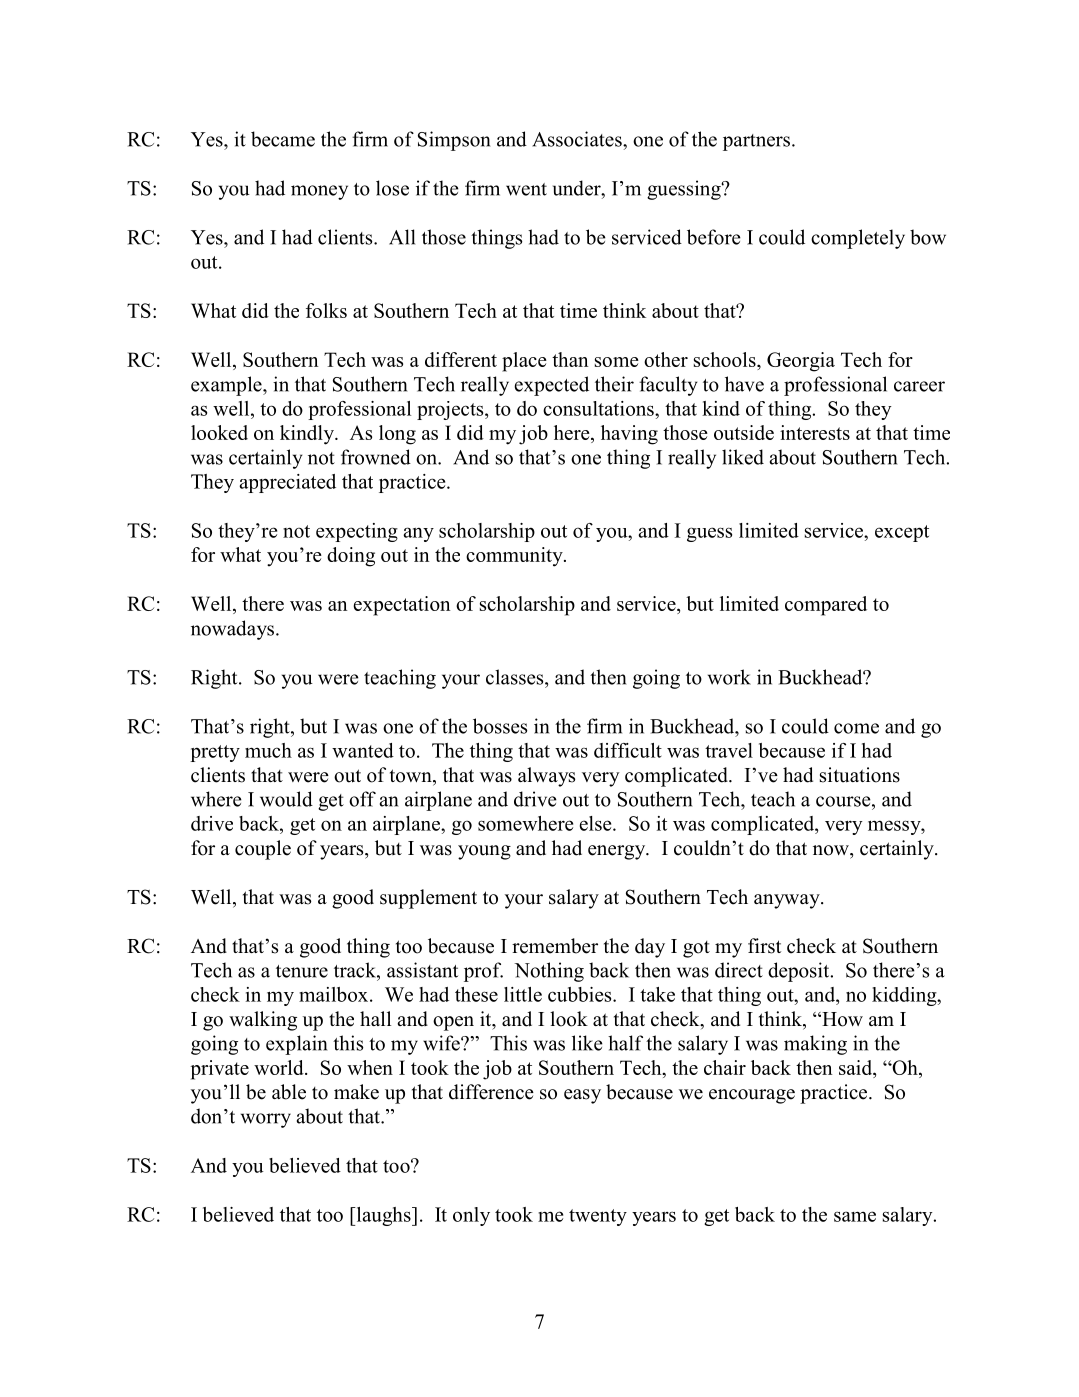 This screenshot has height=1397, width=1079. Describe the element at coordinates (858, 239) in the screenshot. I see `completely` at that location.
